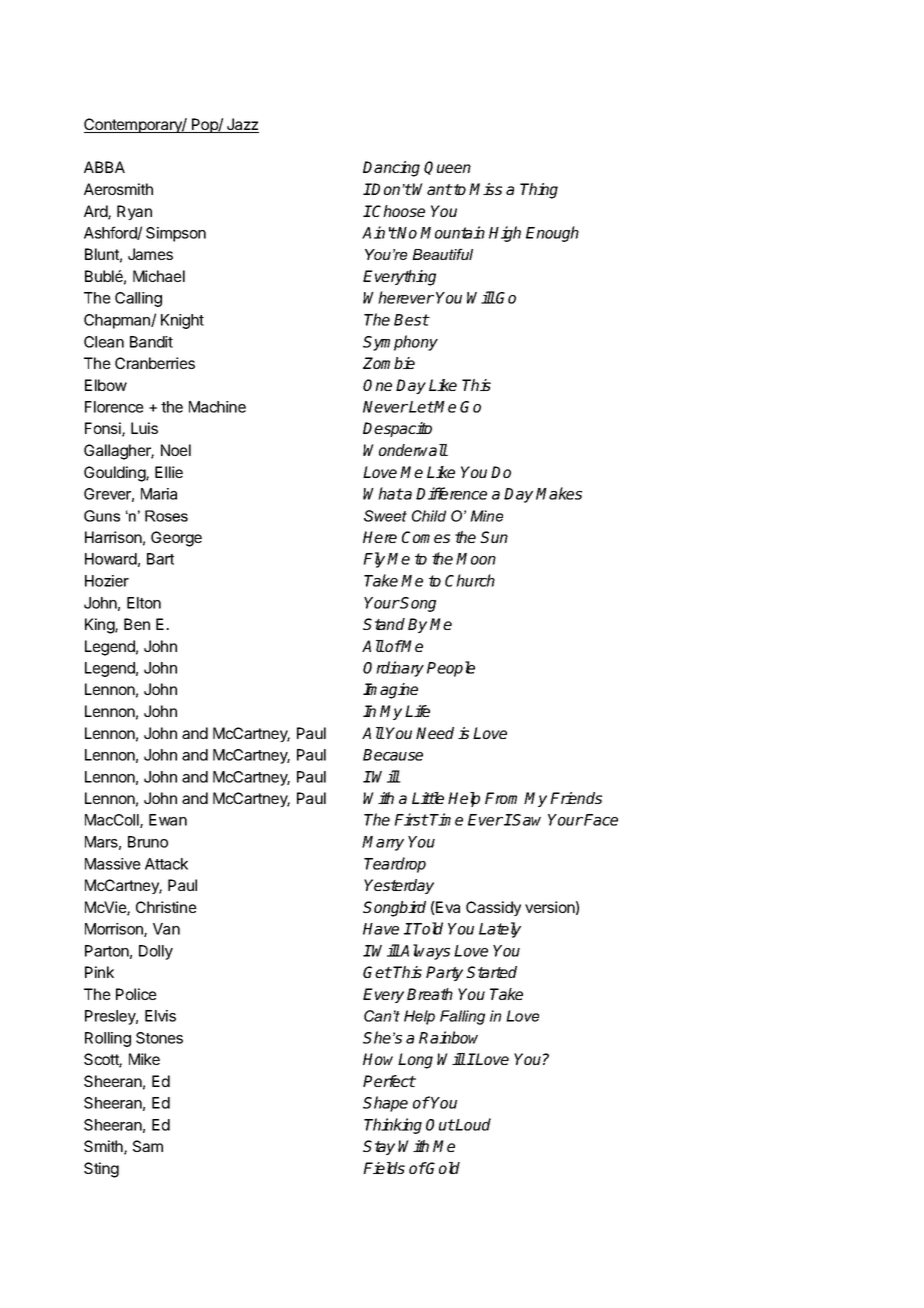 This screenshot has height=1308, width=924. I want to click on Loud, so click(472, 1124).
